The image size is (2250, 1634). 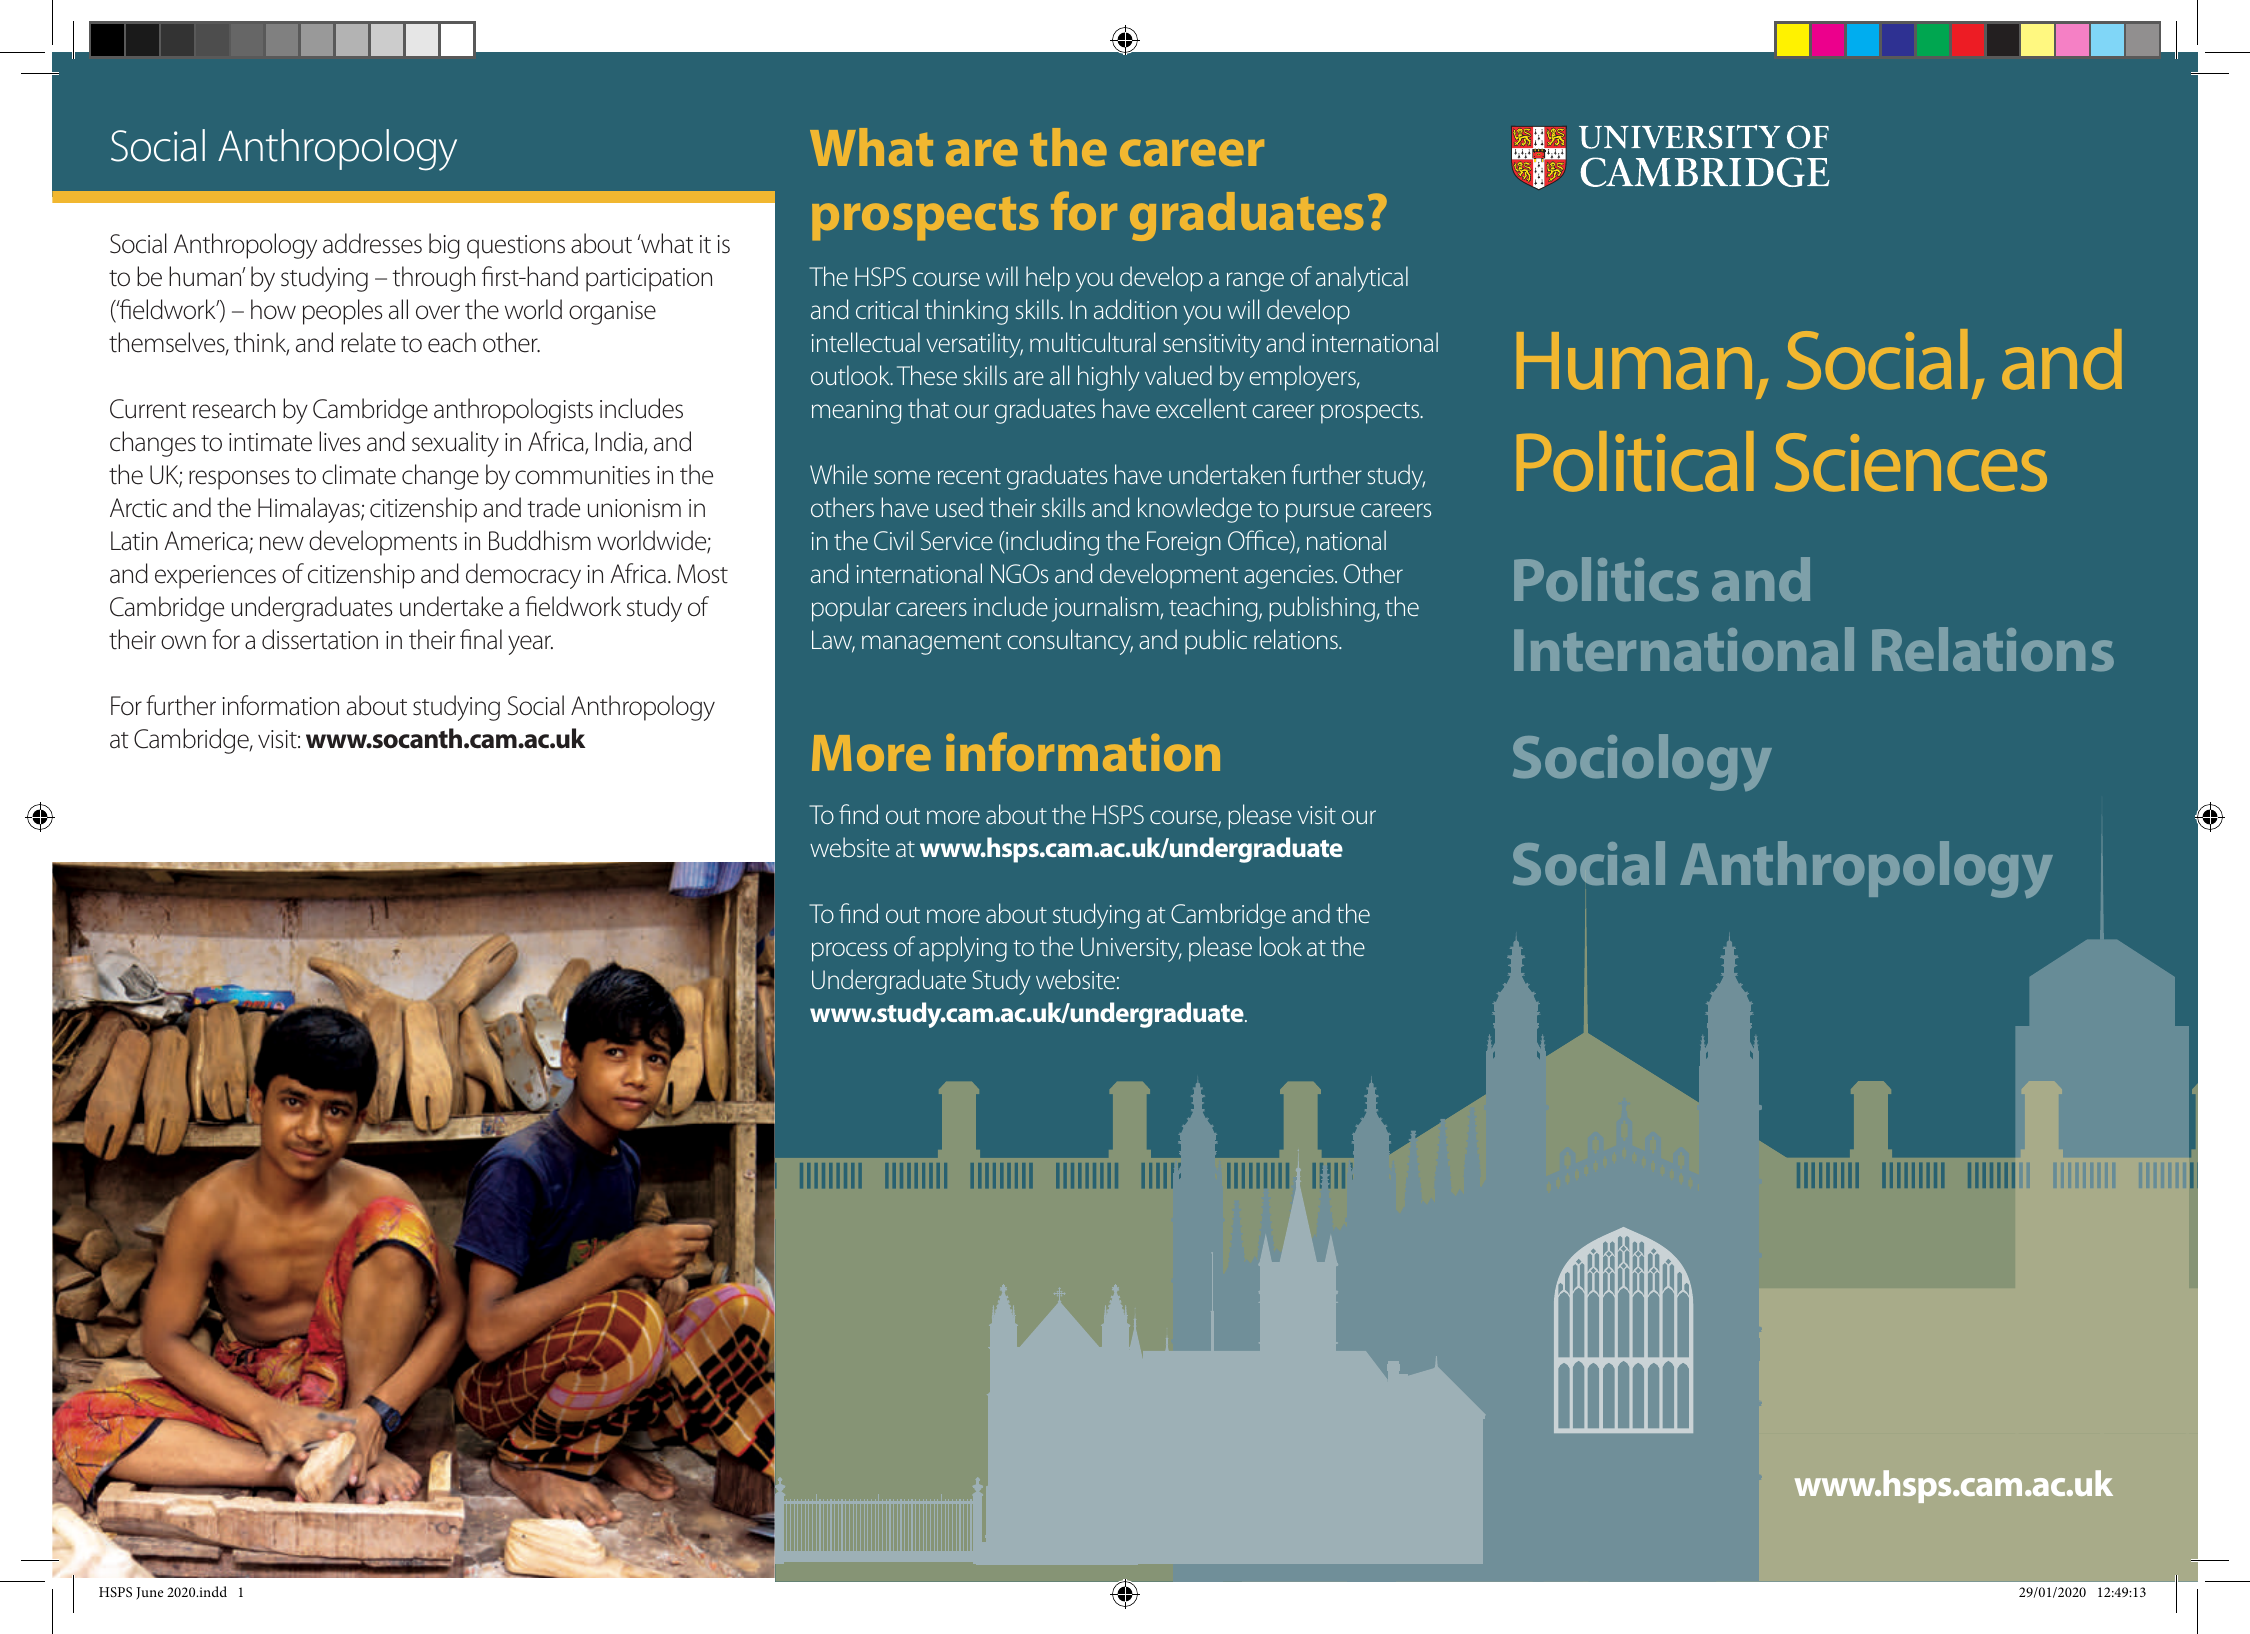 I want to click on management, so click(x=931, y=644).
